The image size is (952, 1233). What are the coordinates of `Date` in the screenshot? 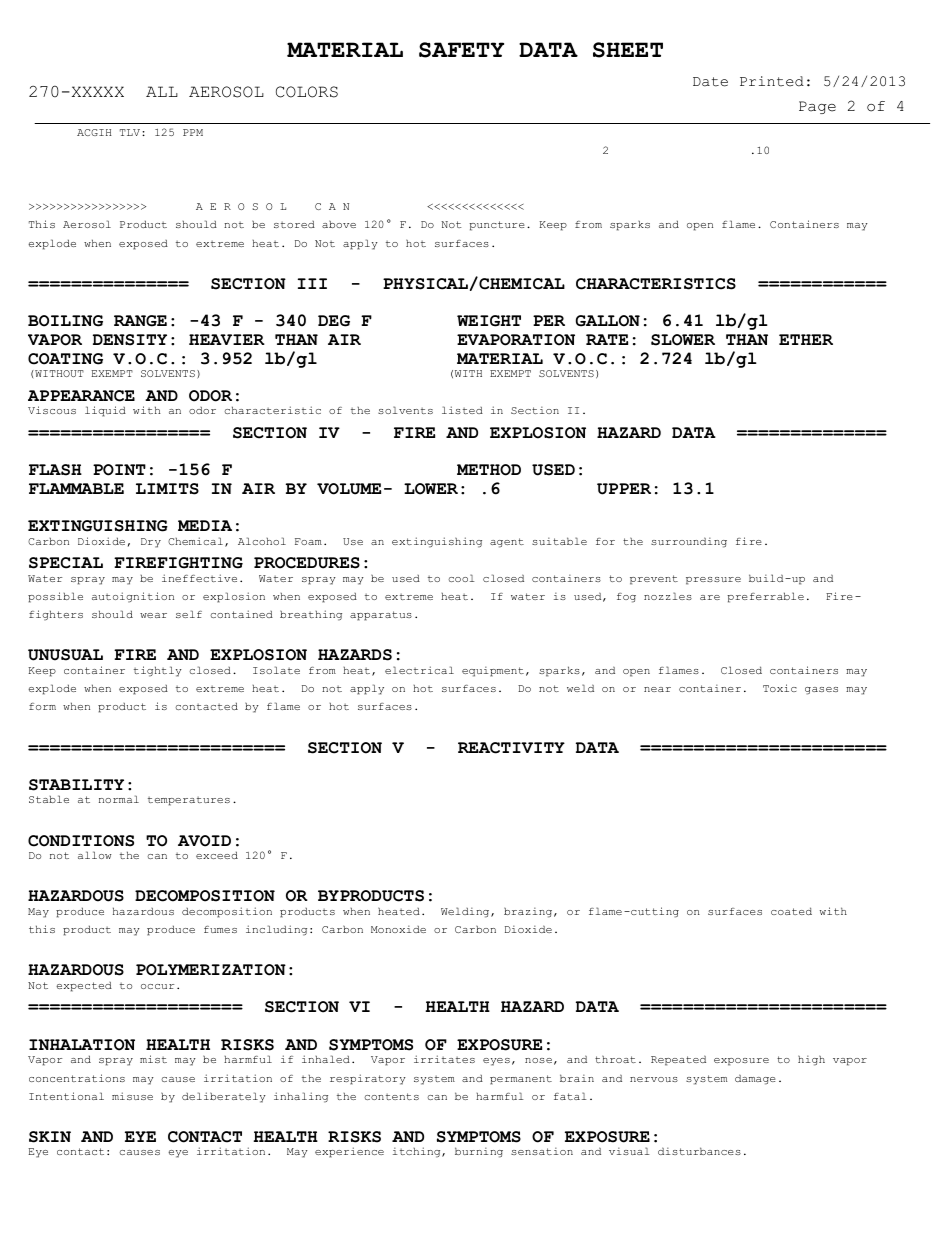 It's located at (710, 82).
